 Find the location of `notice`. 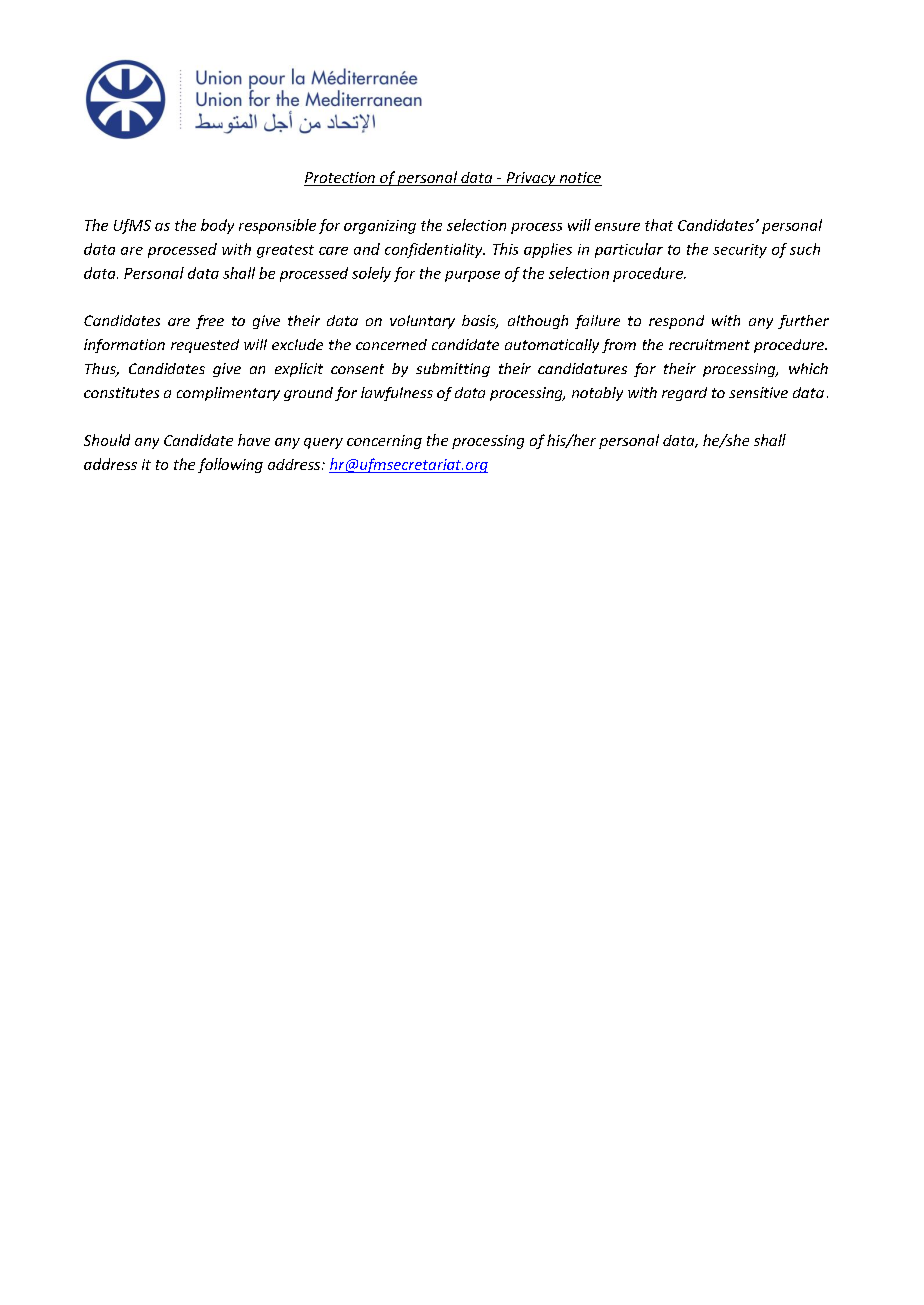

notice is located at coordinates (579, 179).
